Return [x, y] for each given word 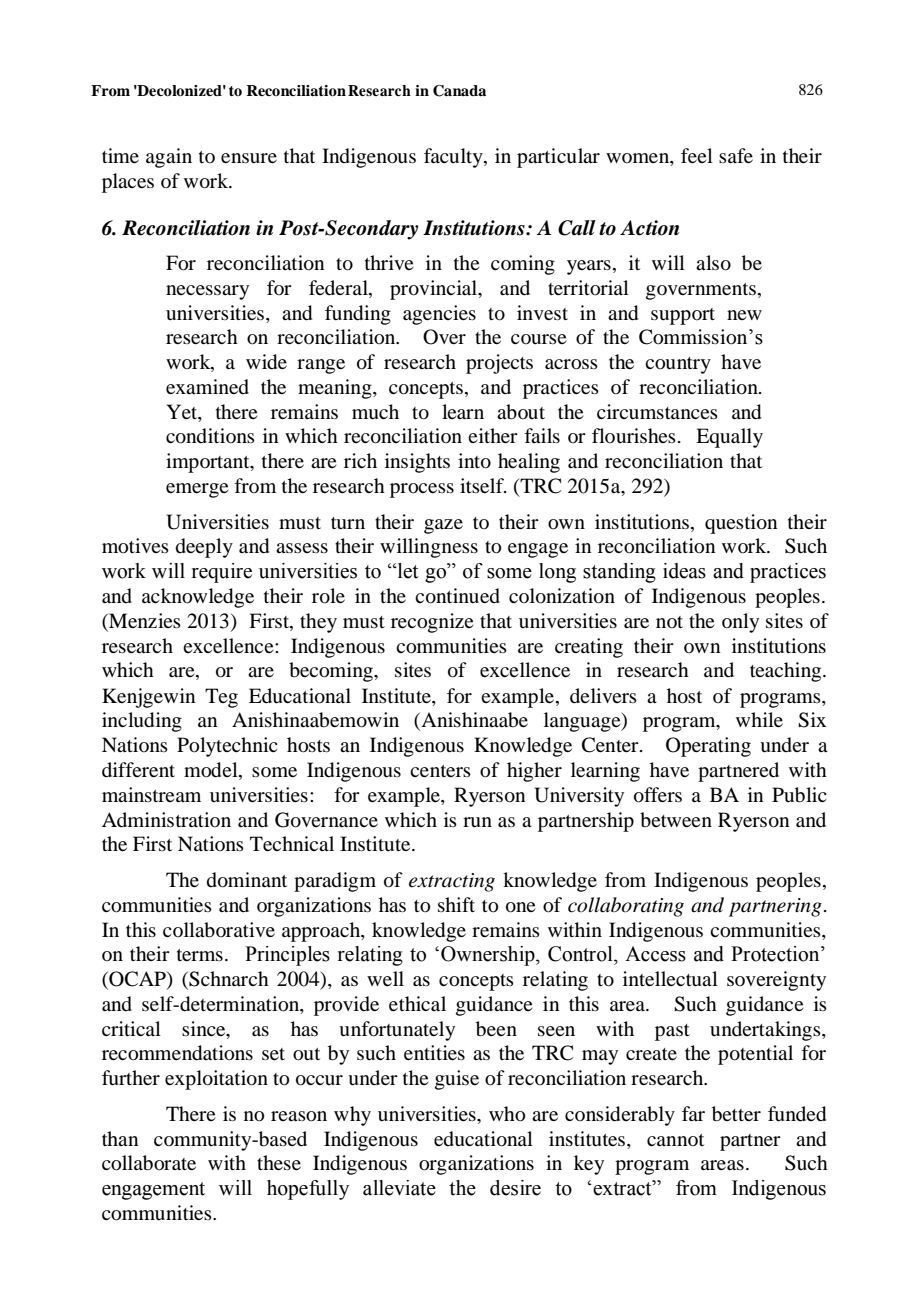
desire [515, 1188]
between [676, 820]
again [169, 158]
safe [736, 155]
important [209, 463]
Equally [729, 438]
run [477, 822]
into [474, 461]
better [736, 1114]
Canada [459, 91]
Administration [166, 819]
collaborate [149, 1163]
